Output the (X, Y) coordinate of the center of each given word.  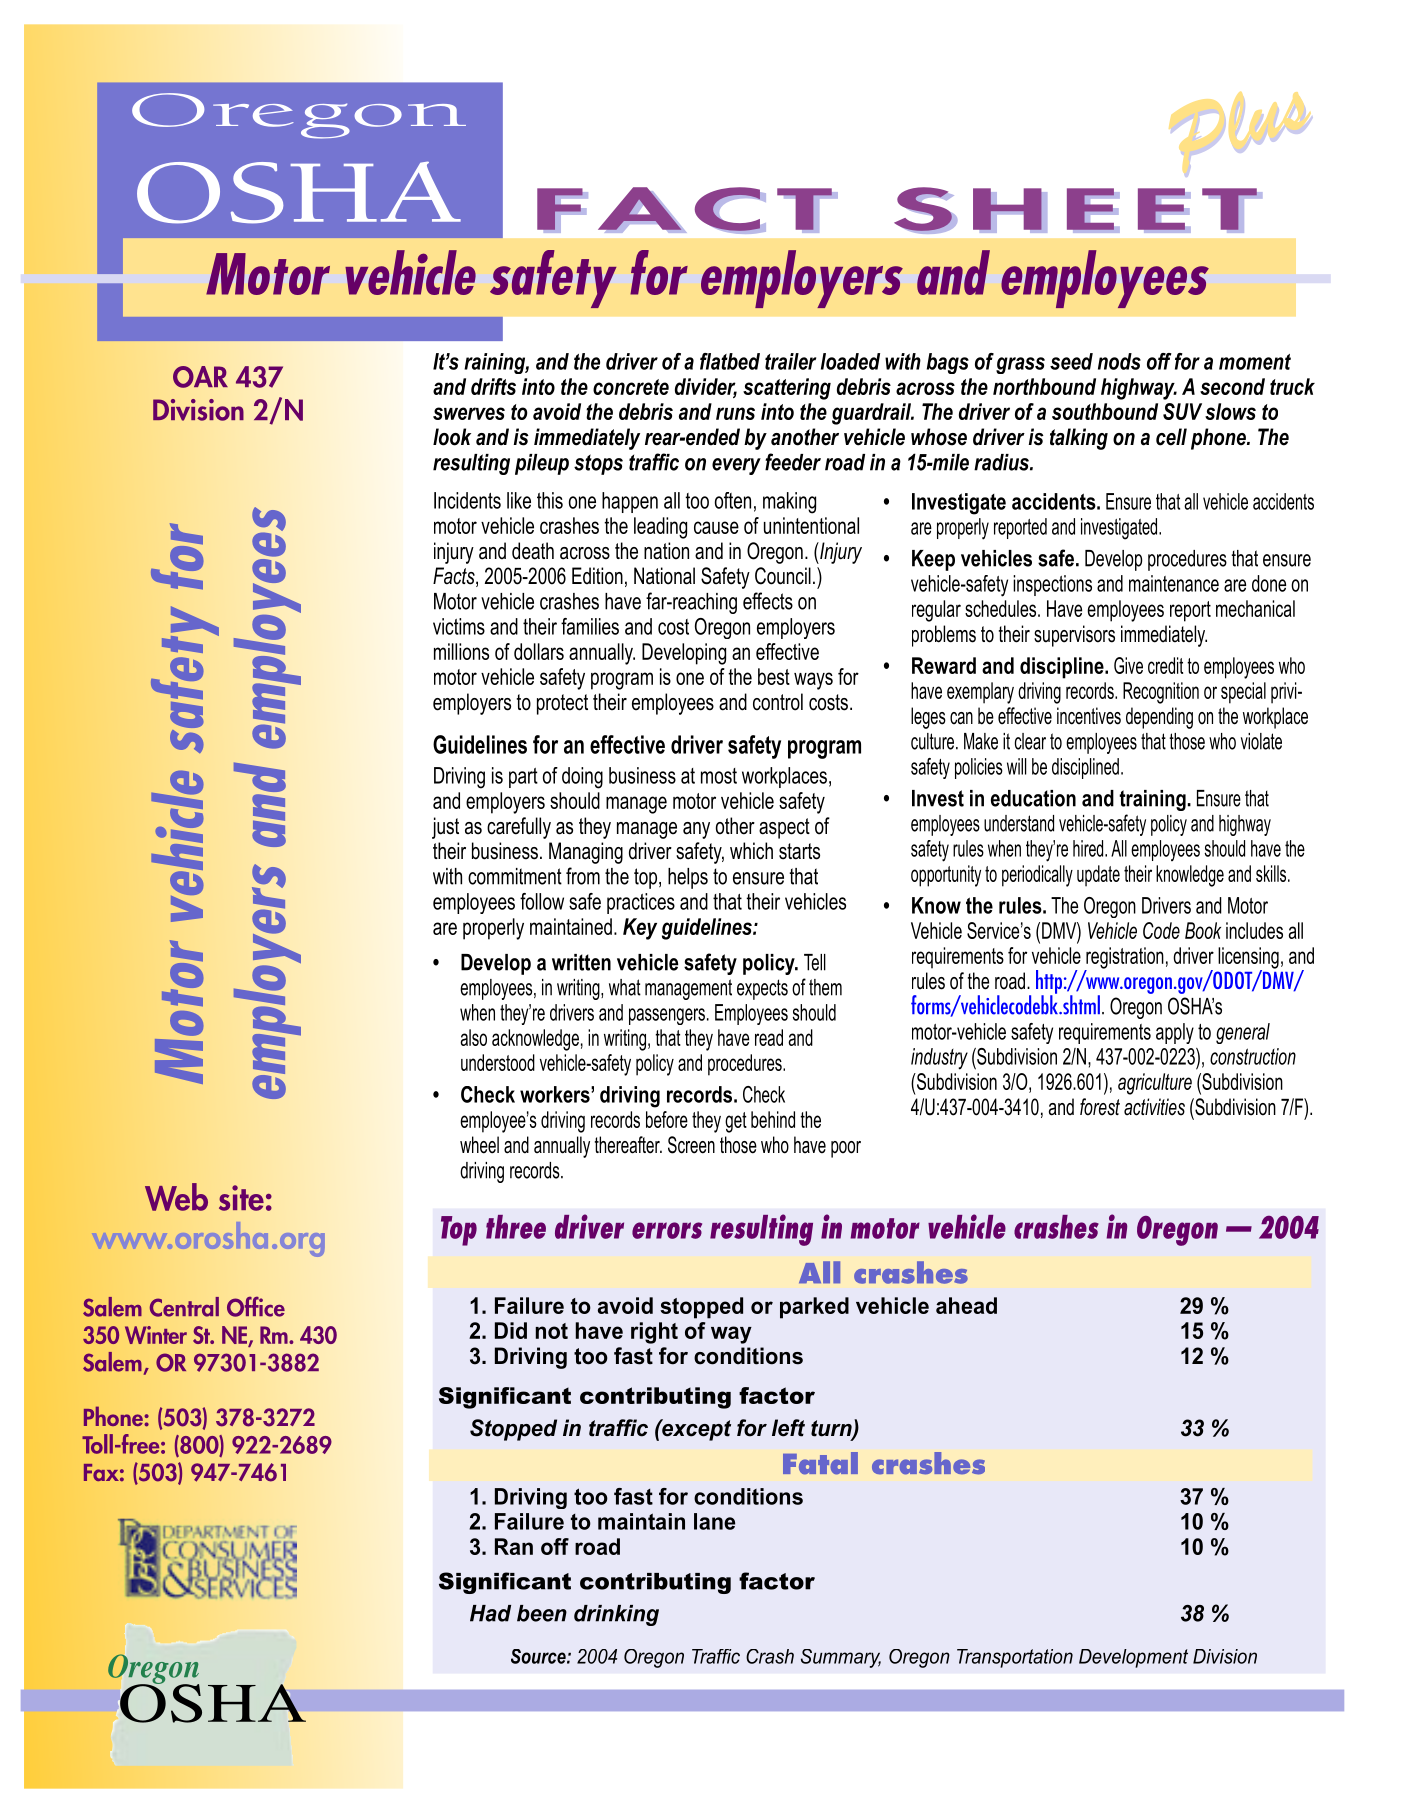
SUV (1182, 411)
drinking (616, 1615)
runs (735, 413)
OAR (200, 377)
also (473, 1037)
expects (762, 989)
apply (1175, 1033)
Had (490, 1613)
